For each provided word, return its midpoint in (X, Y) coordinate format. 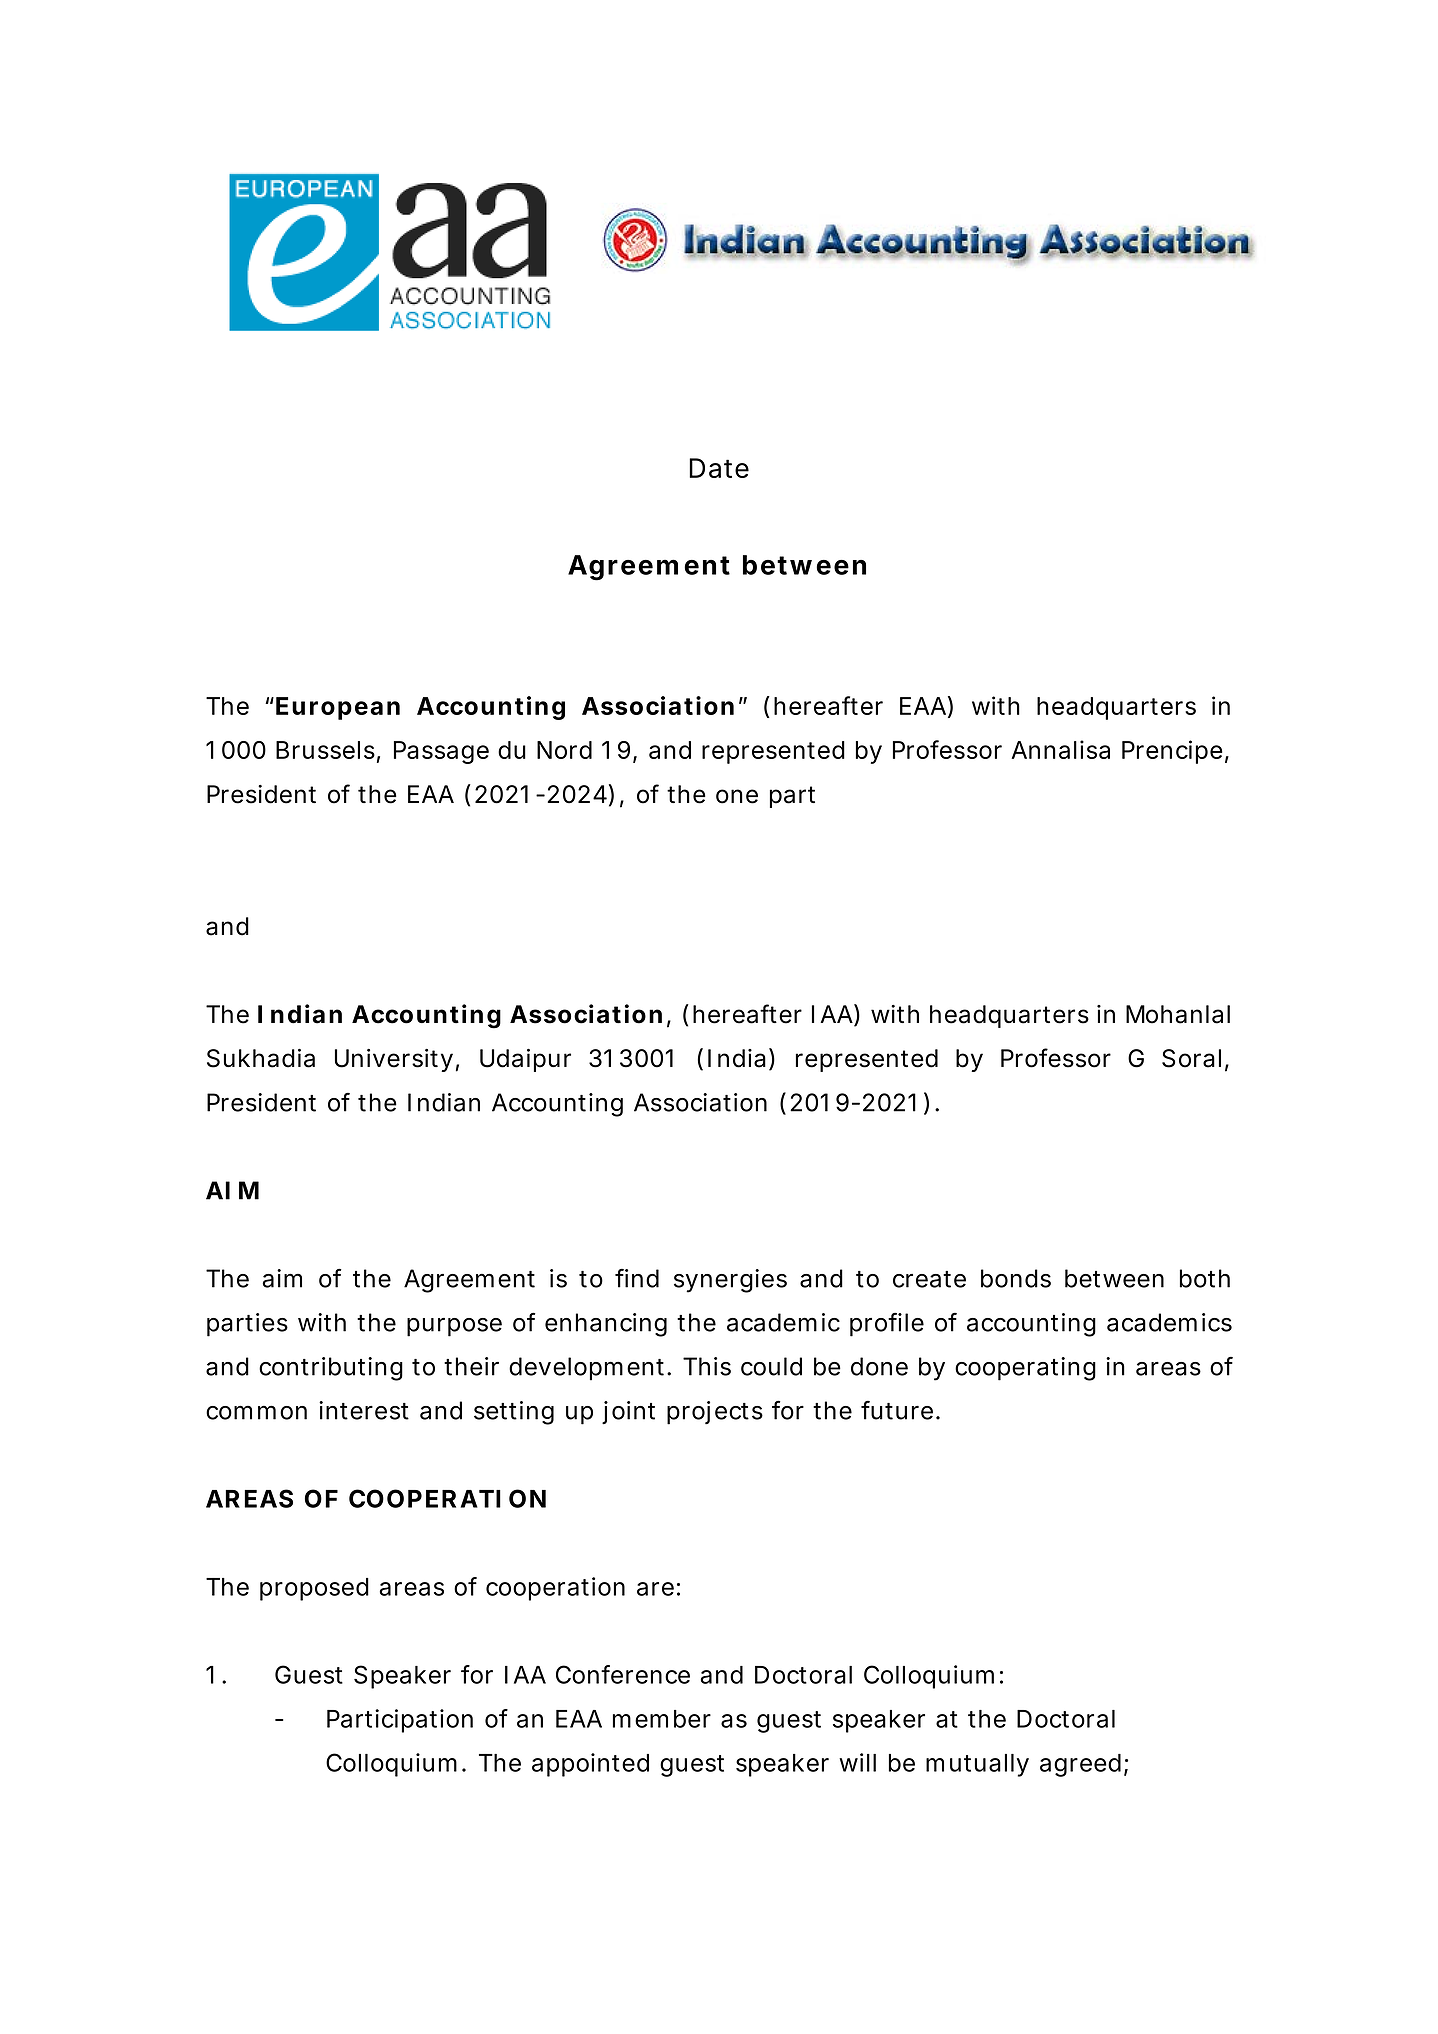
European (338, 708)
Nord (564, 750)
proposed (314, 1589)
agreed (1080, 1765)
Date (719, 468)
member (662, 1719)
